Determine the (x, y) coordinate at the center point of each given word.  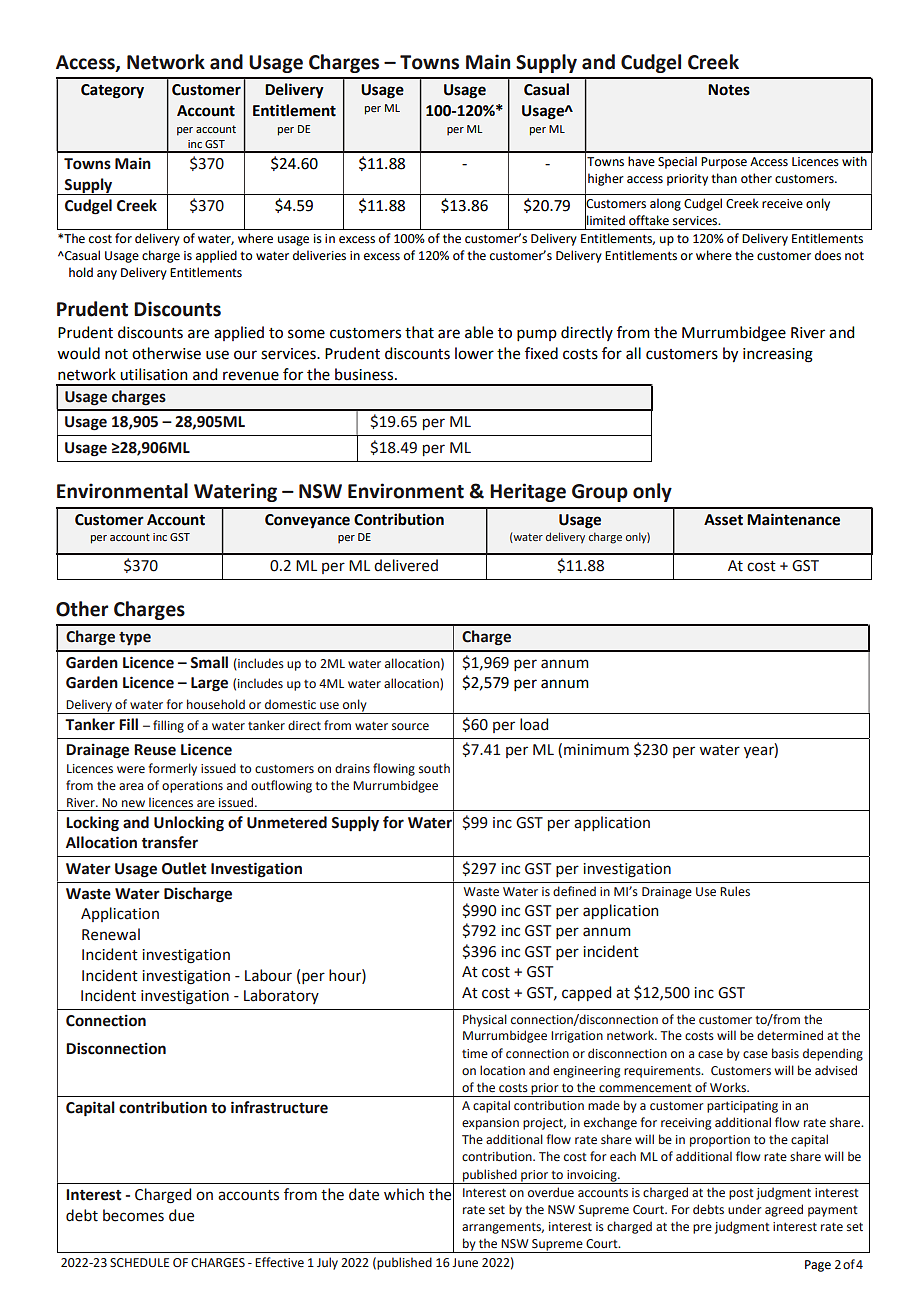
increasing (778, 355)
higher (606, 179)
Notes (729, 90)
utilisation (154, 374)
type (135, 639)
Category (112, 91)
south (434, 768)
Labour (268, 975)
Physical (485, 1020)
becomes (133, 1215)
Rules (735, 891)
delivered (406, 565)
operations (192, 787)
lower (474, 353)
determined (790, 1035)
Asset (723, 520)
